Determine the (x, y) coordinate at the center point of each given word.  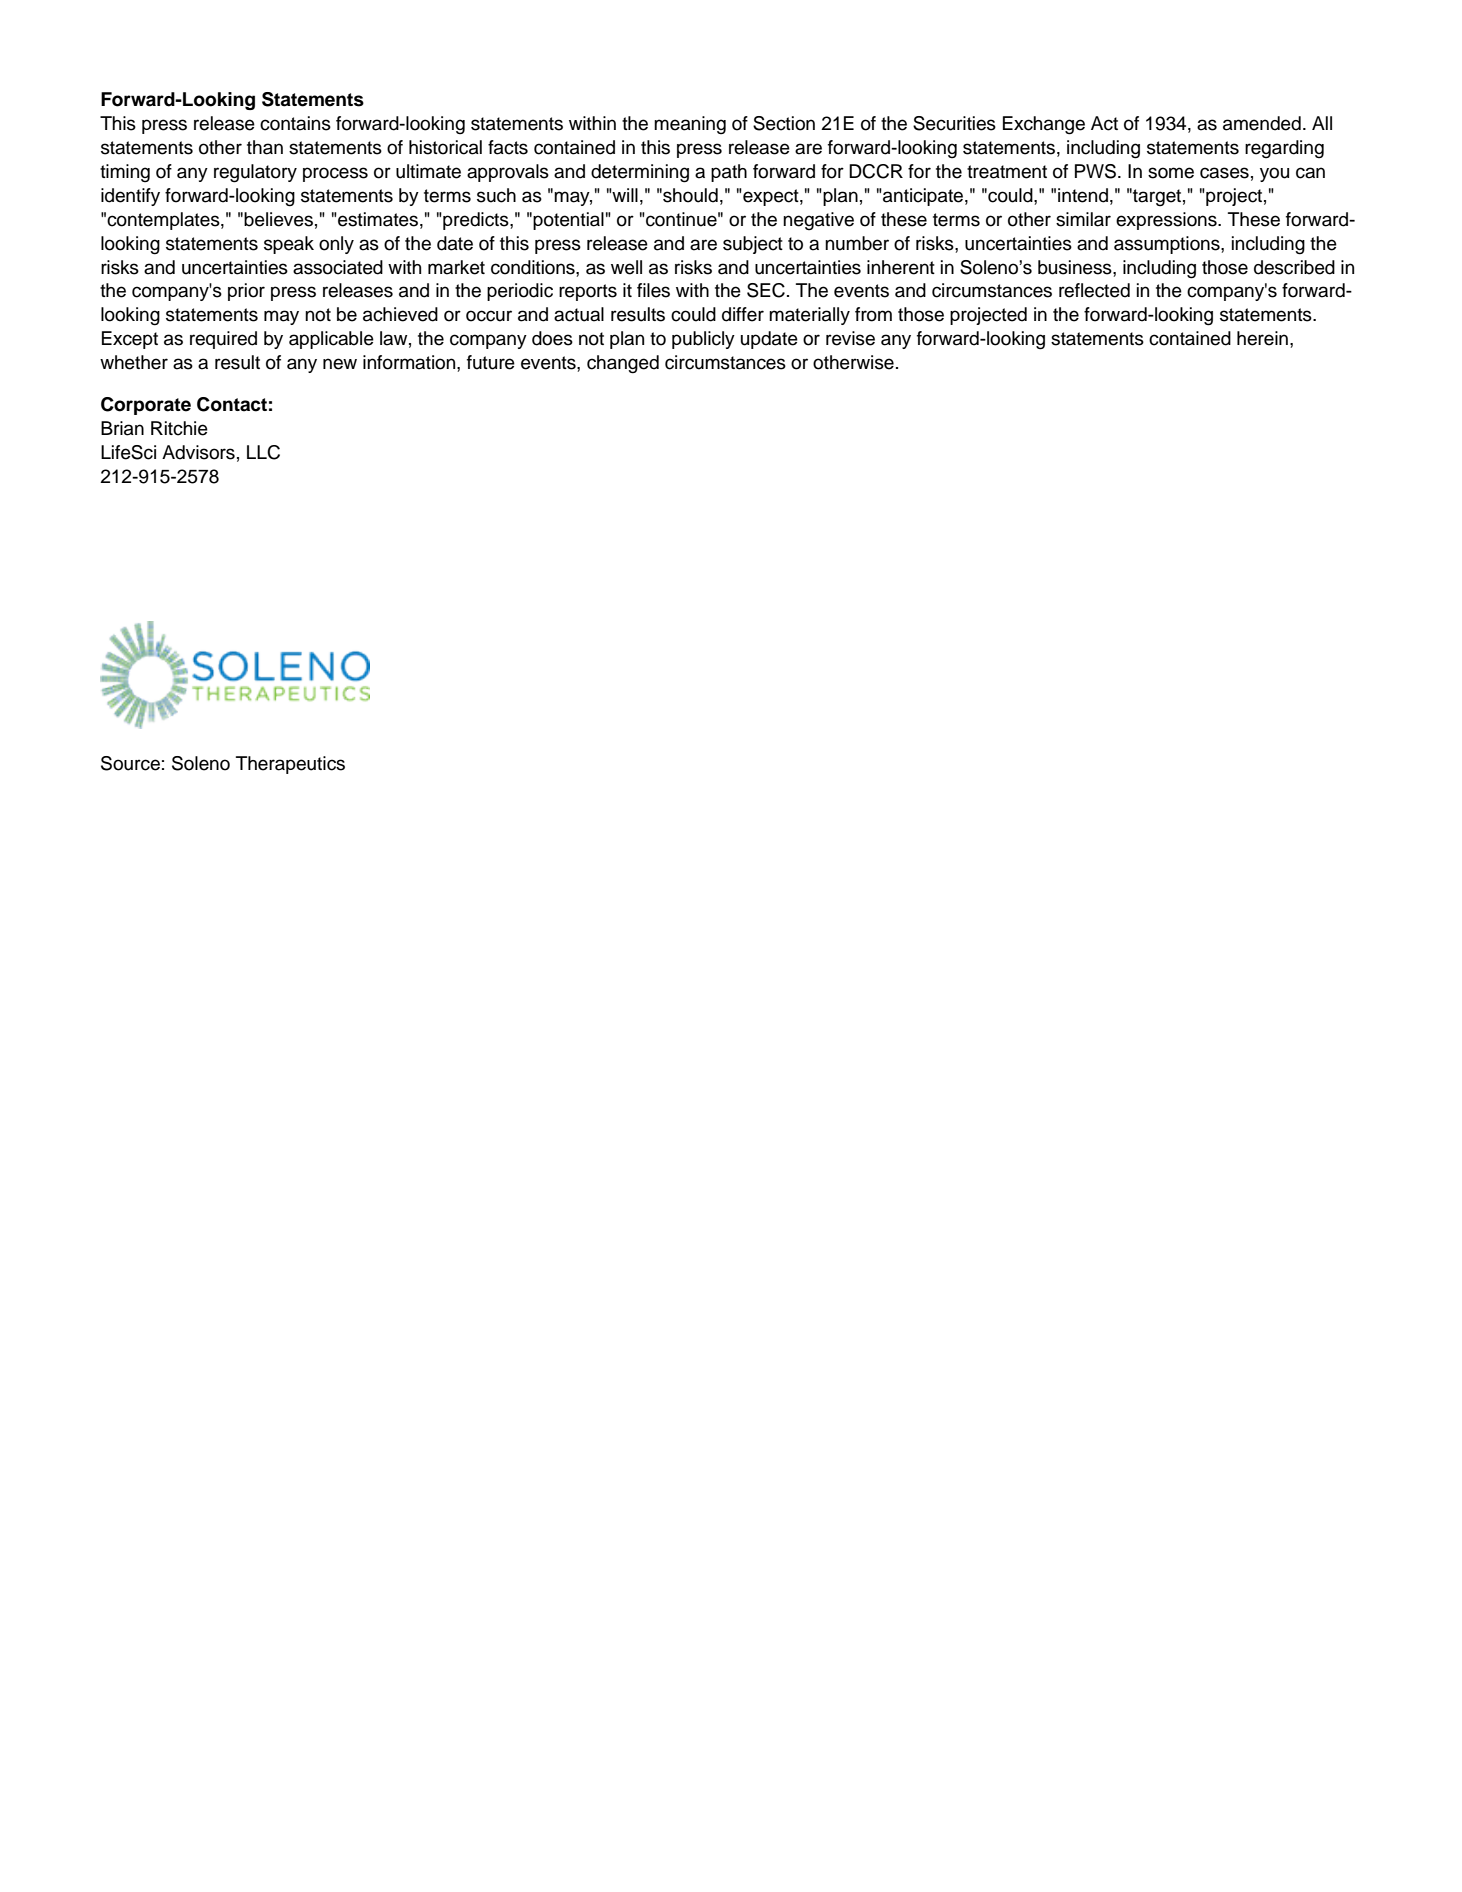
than (265, 147)
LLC (263, 452)
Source (130, 763)
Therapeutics (290, 765)
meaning (690, 125)
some (1171, 173)
